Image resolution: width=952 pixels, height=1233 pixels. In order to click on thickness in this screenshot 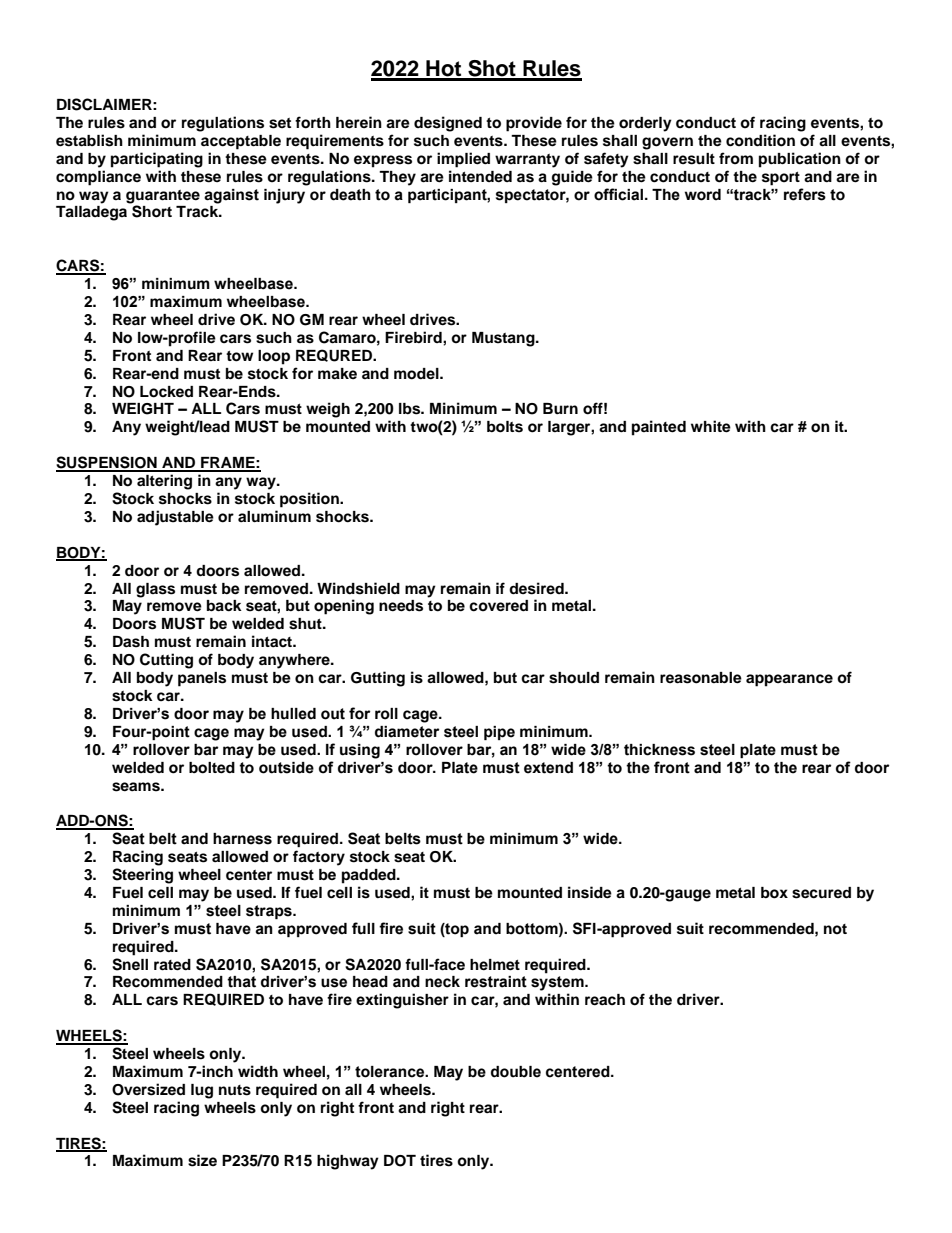, I will do `click(659, 750)`.
